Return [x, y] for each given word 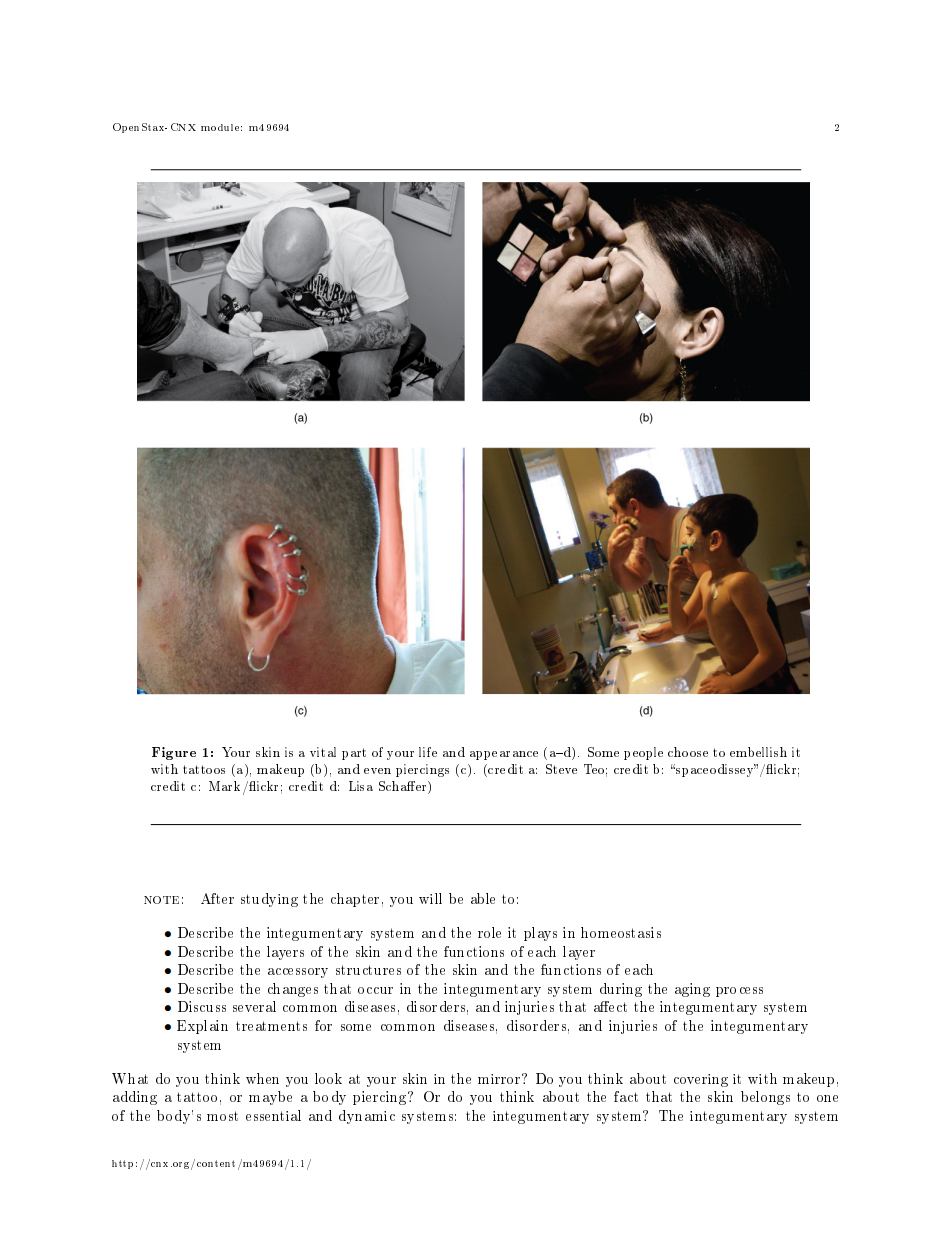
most [222, 1116]
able [483, 898]
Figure [174, 753]
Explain [202, 1027]
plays [540, 934]
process [739, 992]
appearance [504, 755]
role [489, 932]
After [217, 898]
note [161, 900]
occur [375, 990]
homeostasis [621, 932]
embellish [758, 752]
